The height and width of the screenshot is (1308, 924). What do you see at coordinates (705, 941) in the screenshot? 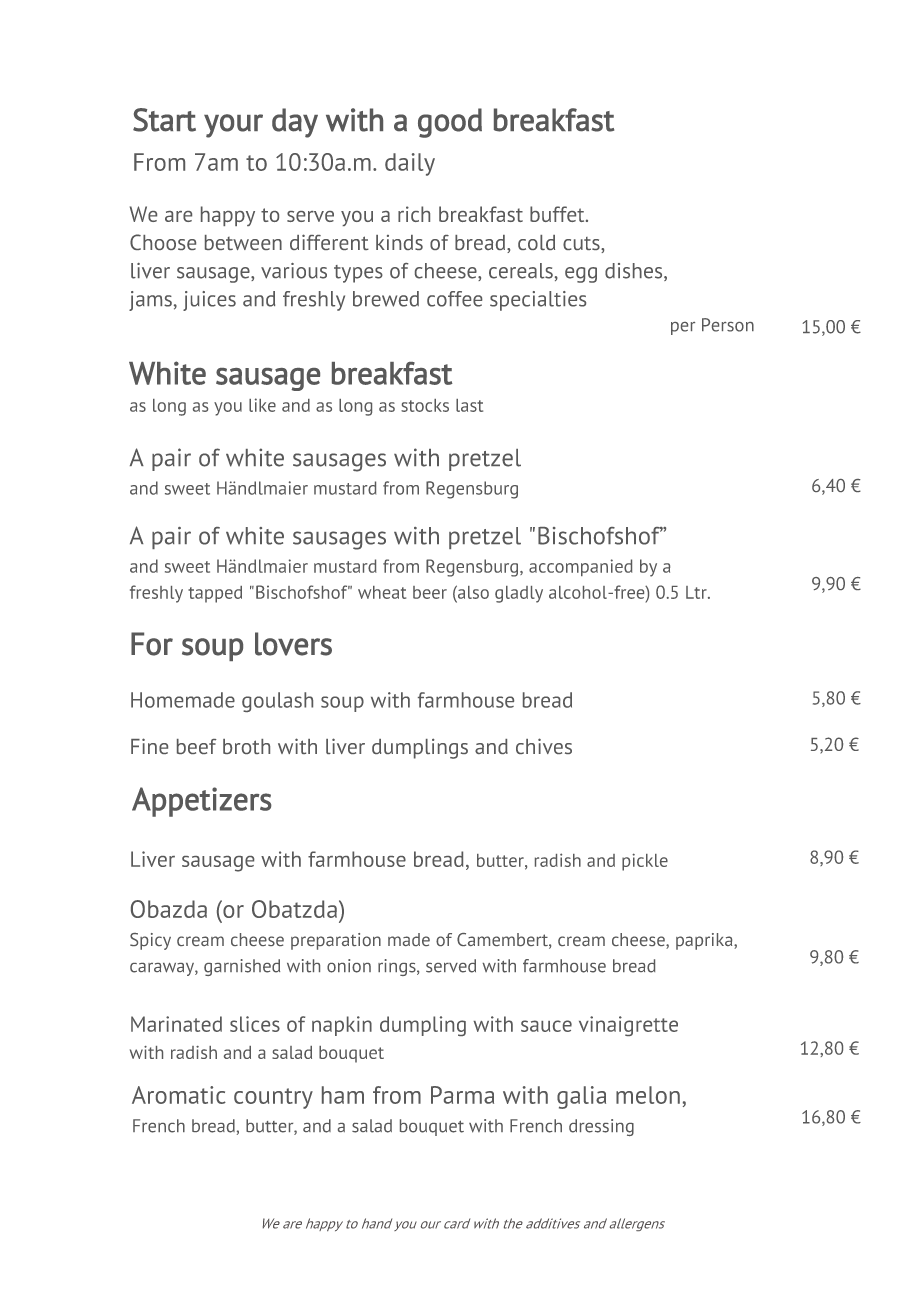
I see `paprika` at bounding box center [705, 941].
